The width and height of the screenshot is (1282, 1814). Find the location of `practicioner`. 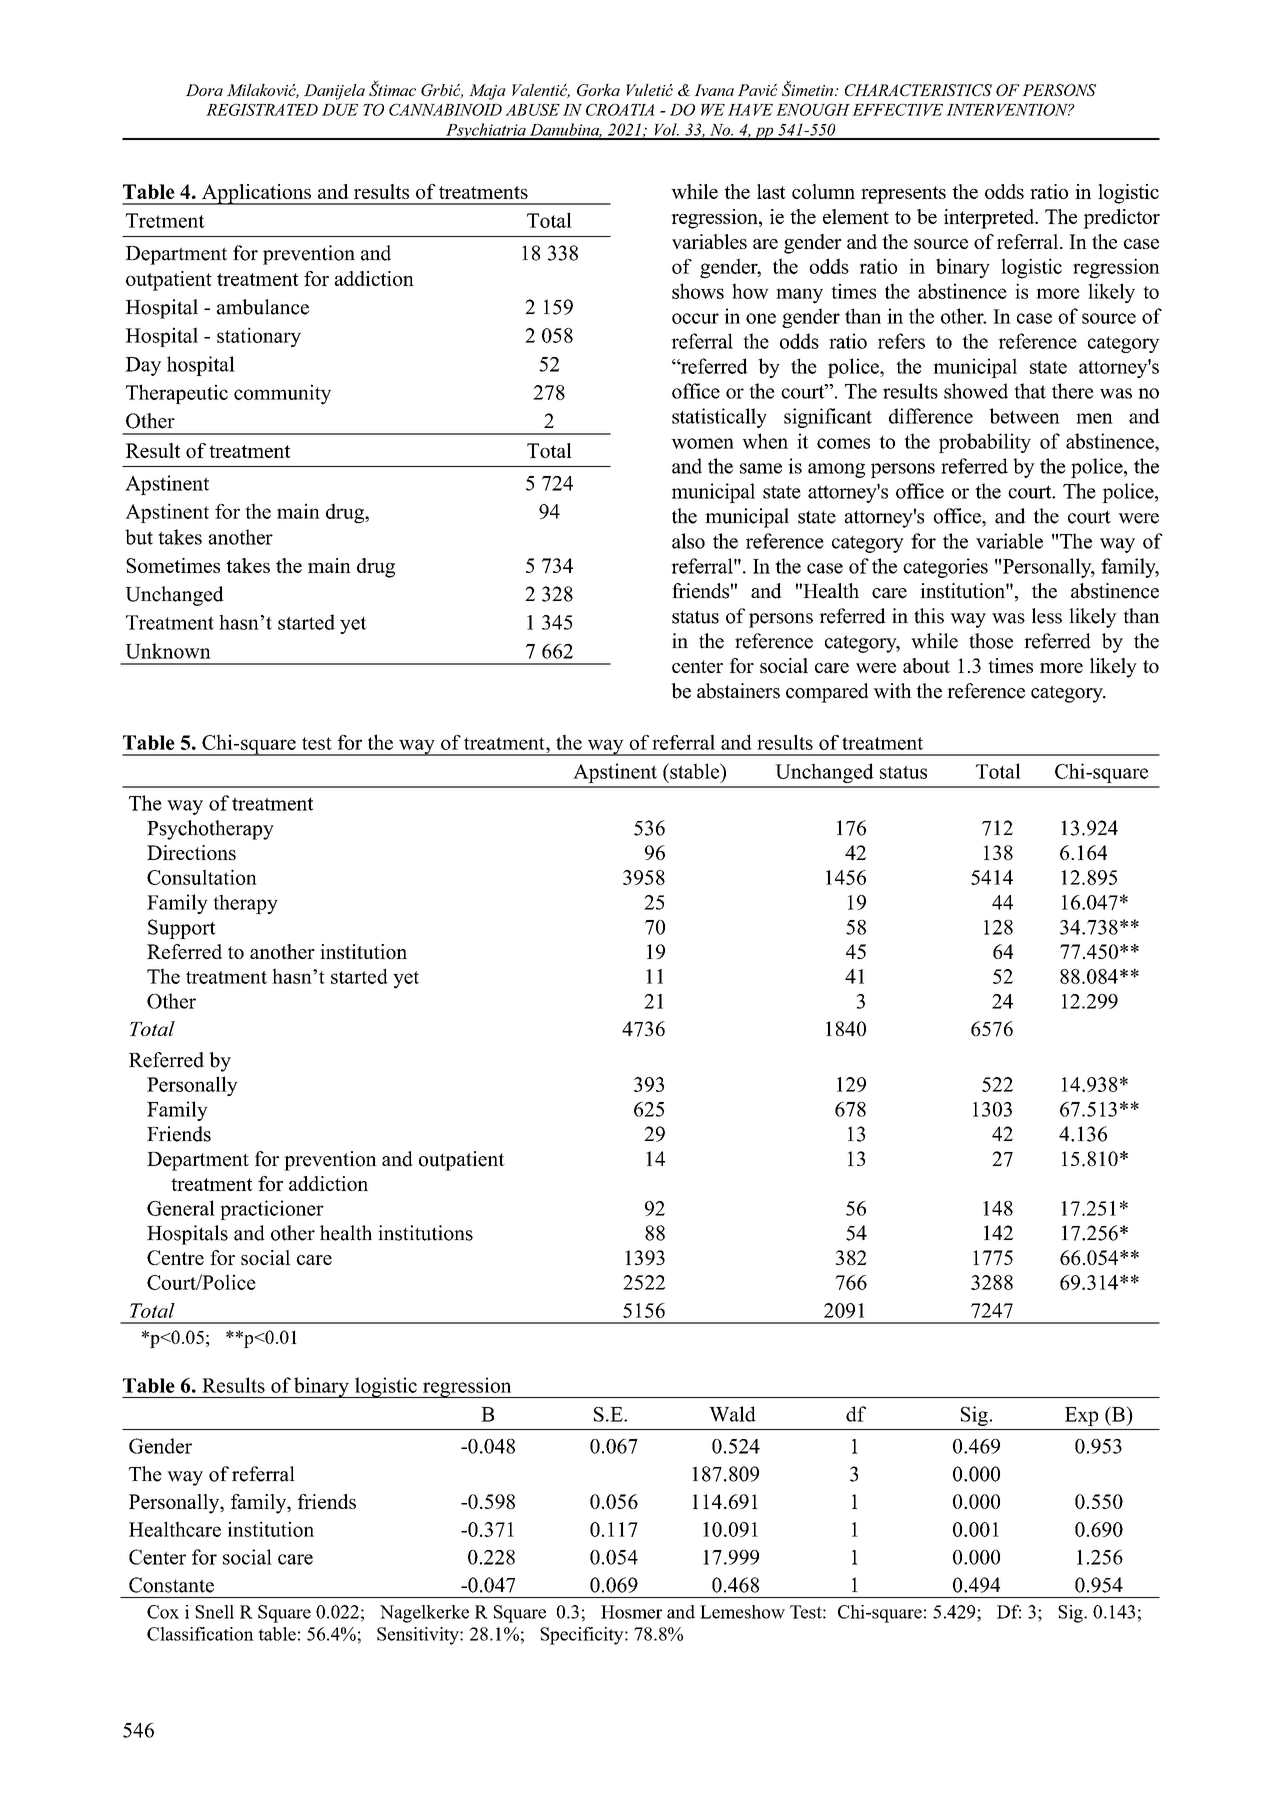

practicioner is located at coordinates (272, 1210).
